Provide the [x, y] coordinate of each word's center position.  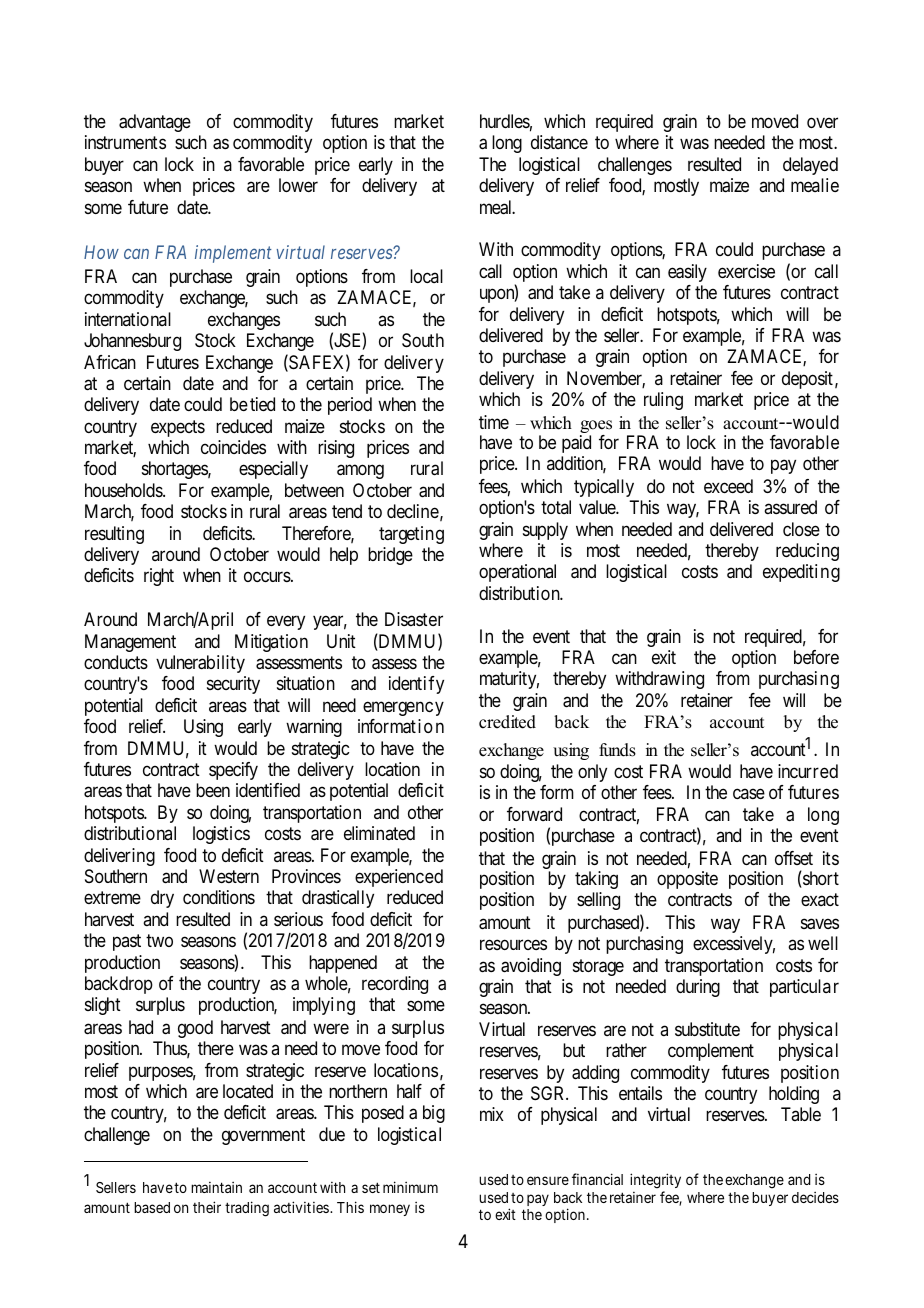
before [816, 657]
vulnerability [200, 664]
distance [559, 142]
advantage [155, 123]
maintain [216, 1187]
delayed [810, 166]
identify [416, 685]
